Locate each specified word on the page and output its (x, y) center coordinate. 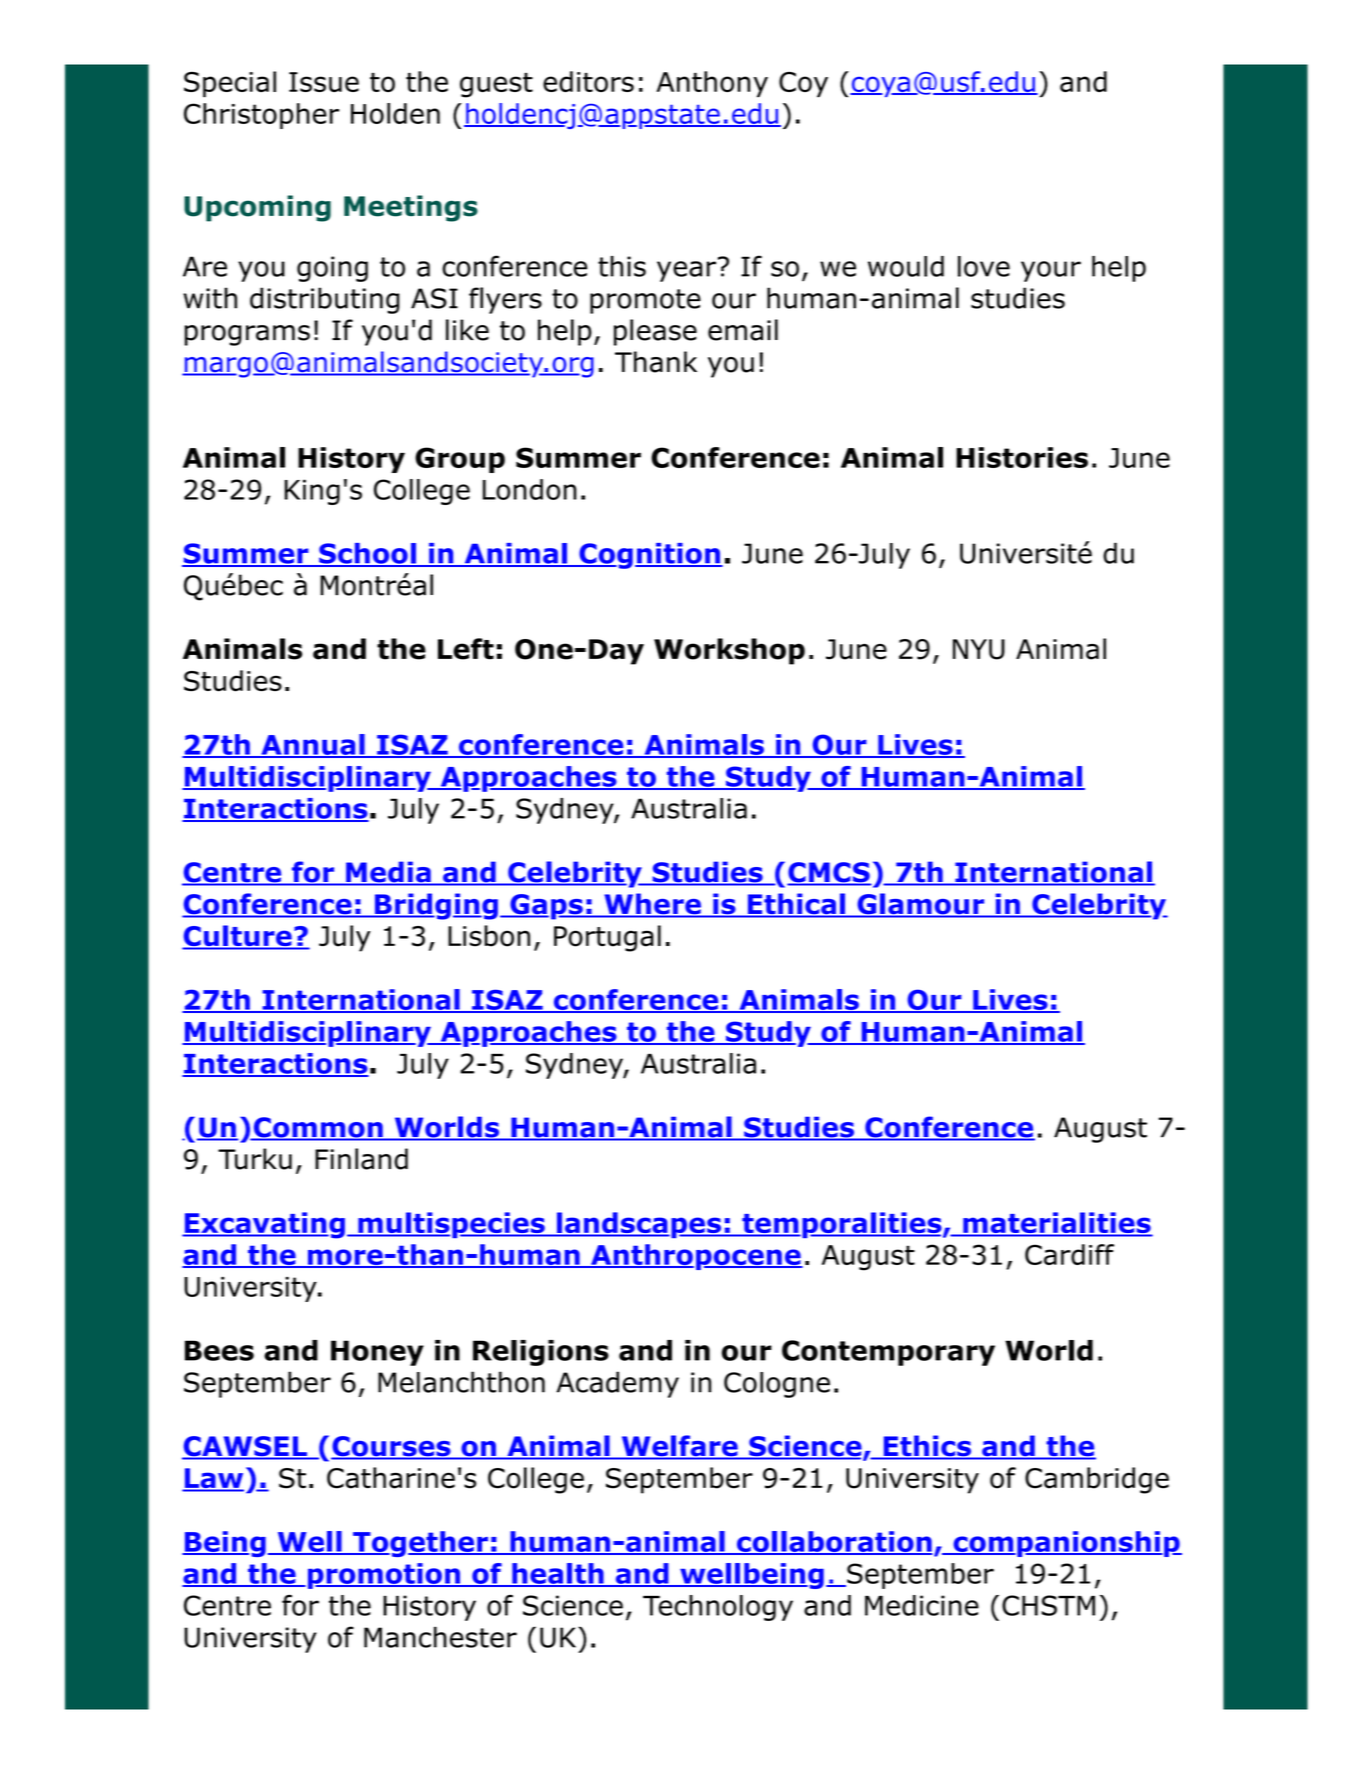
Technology (718, 1608)
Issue (324, 82)
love (984, 266)
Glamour (921, 905)
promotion (385, 1576)
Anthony (712, 84)
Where (652, 905)
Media (388, 873)
